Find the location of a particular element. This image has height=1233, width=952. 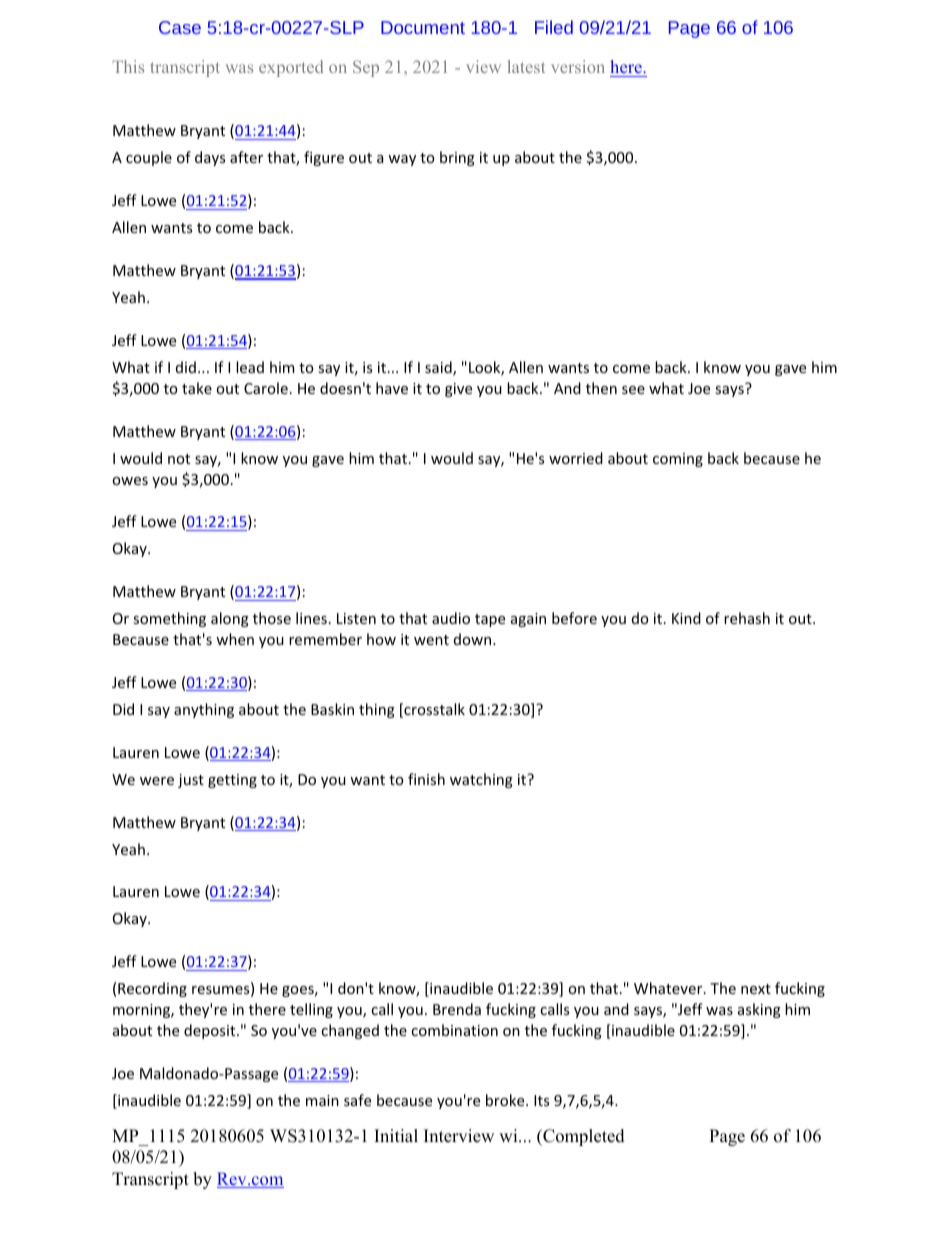

Document is located at coordinates (423, 27).
